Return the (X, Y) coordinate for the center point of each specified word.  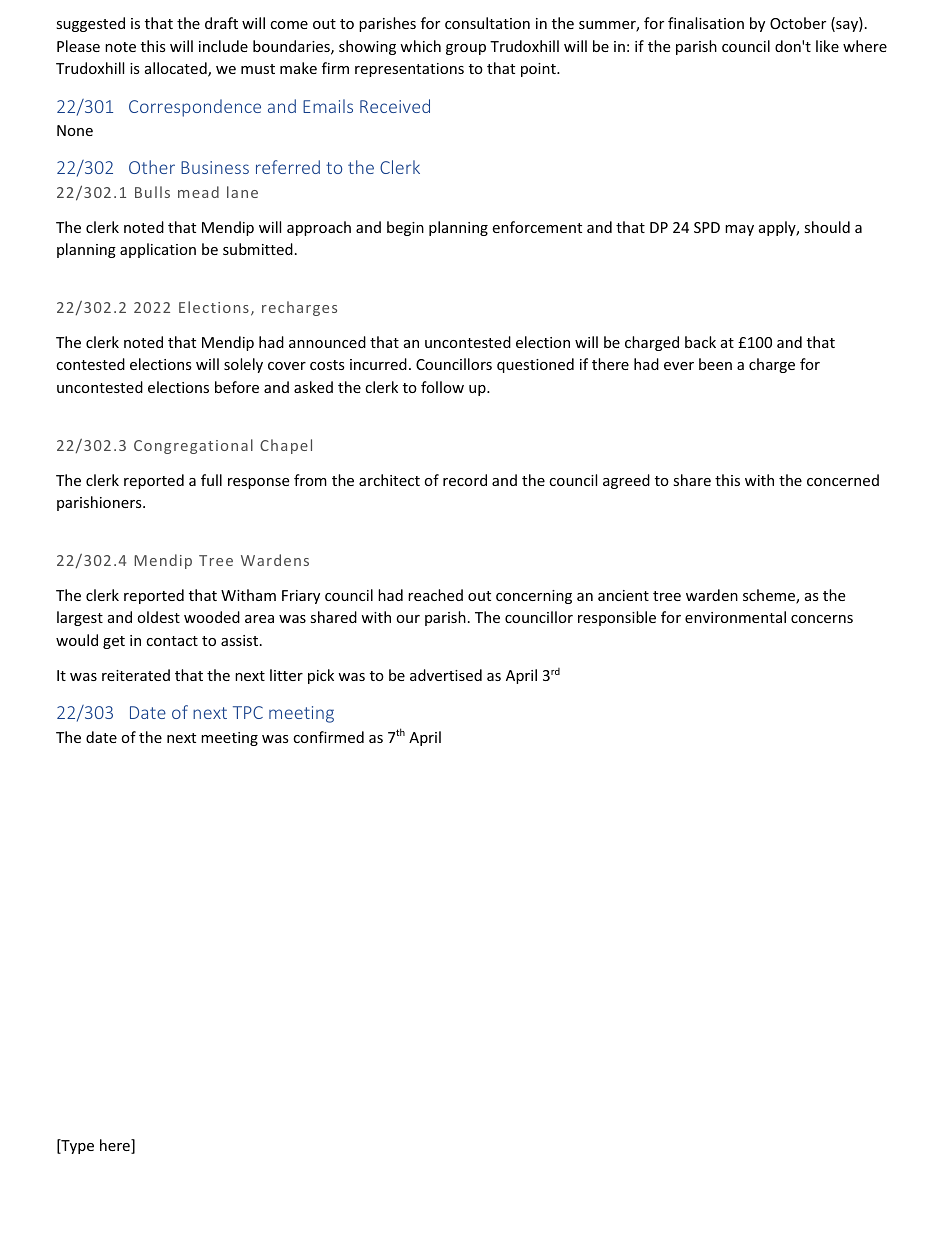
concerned (843, 480)
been (715, 364)
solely (243, 365)
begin (405, 228)
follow (442, 387)
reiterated (136, 675)
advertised (446, 675)
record (465, 480)
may (739, 230)
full (211, 480)
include (223, 46)
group (466, 49)
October (798, 23)
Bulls (152, 192)
